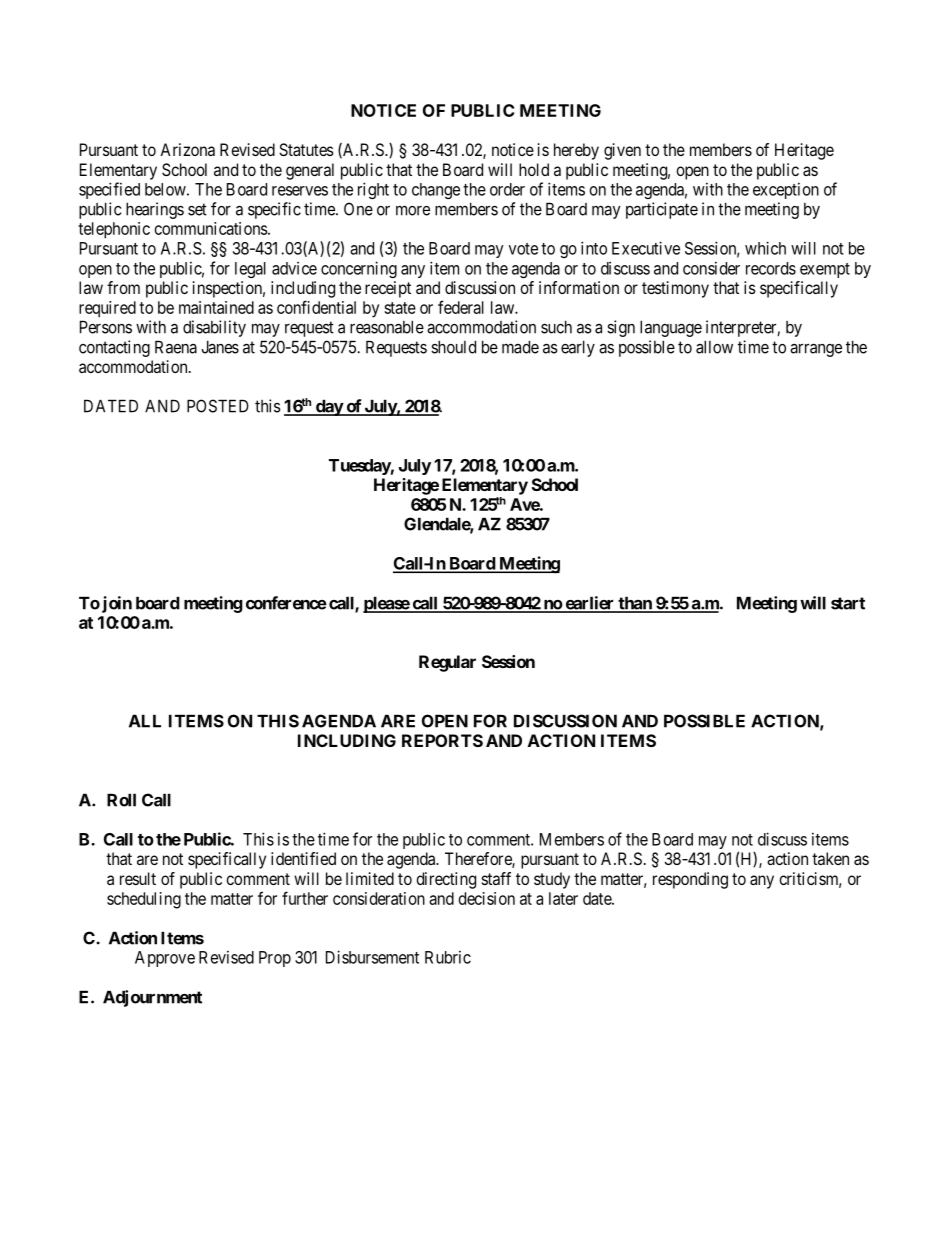  What do you see at coordinates (165, 959) in the screenshot?
I see `Approve` at bounding box center [165, 959].
